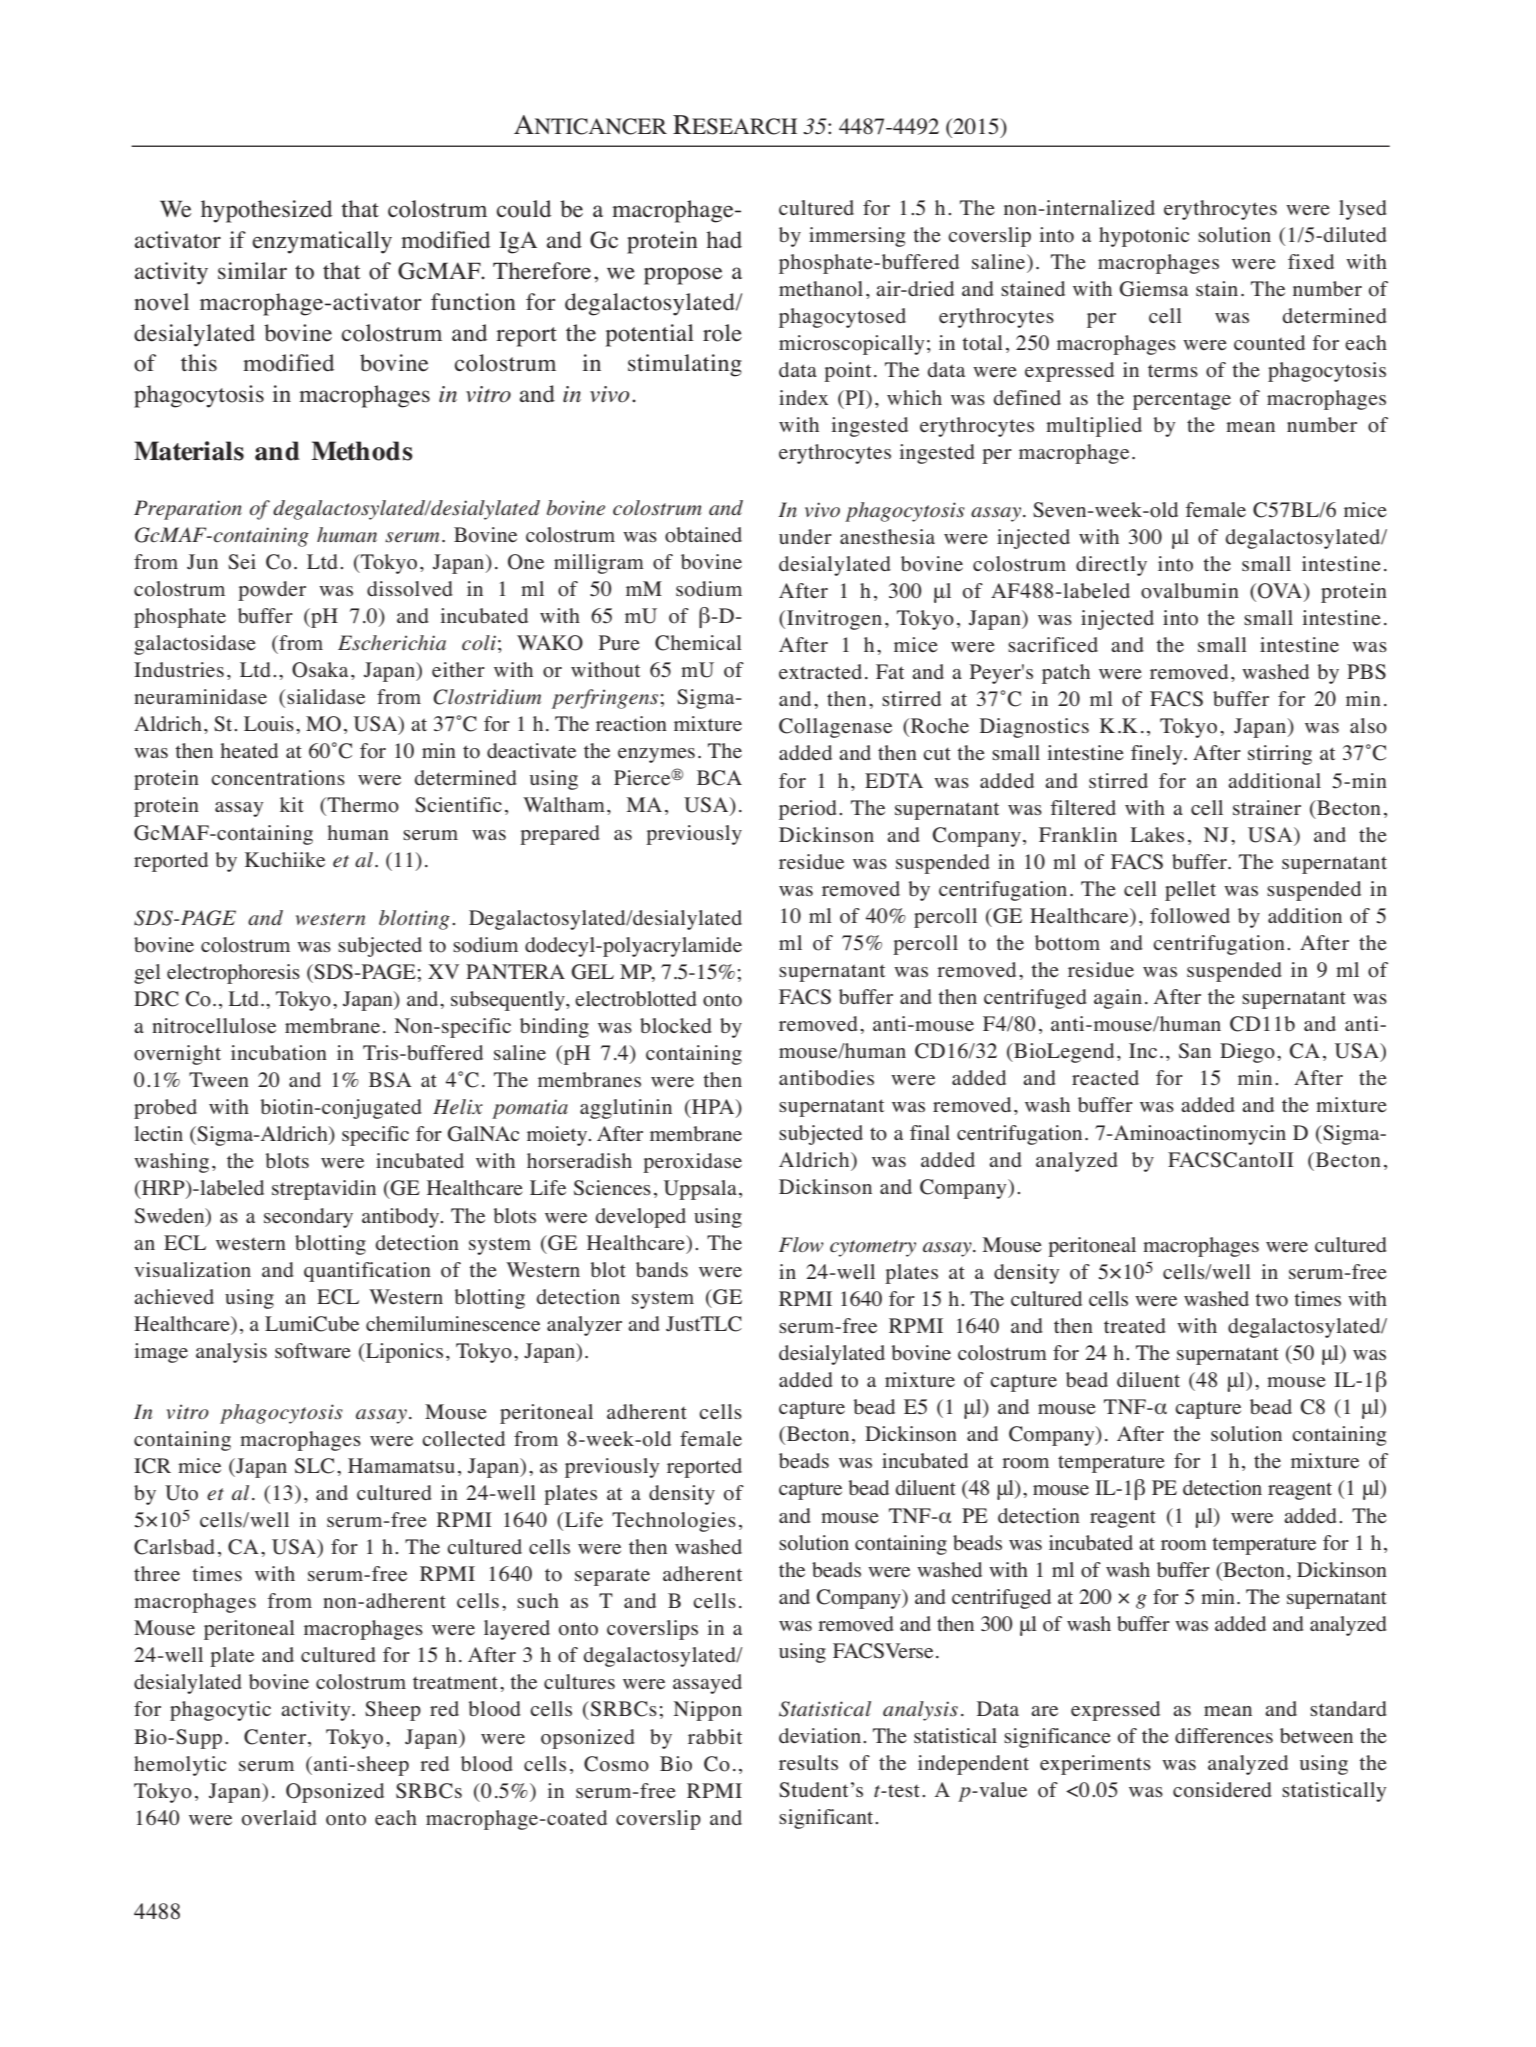 The image size is (1536, 2047). Describe the element at coordinates (1144, 237) in the image. I see `hypotonic` at that location.
